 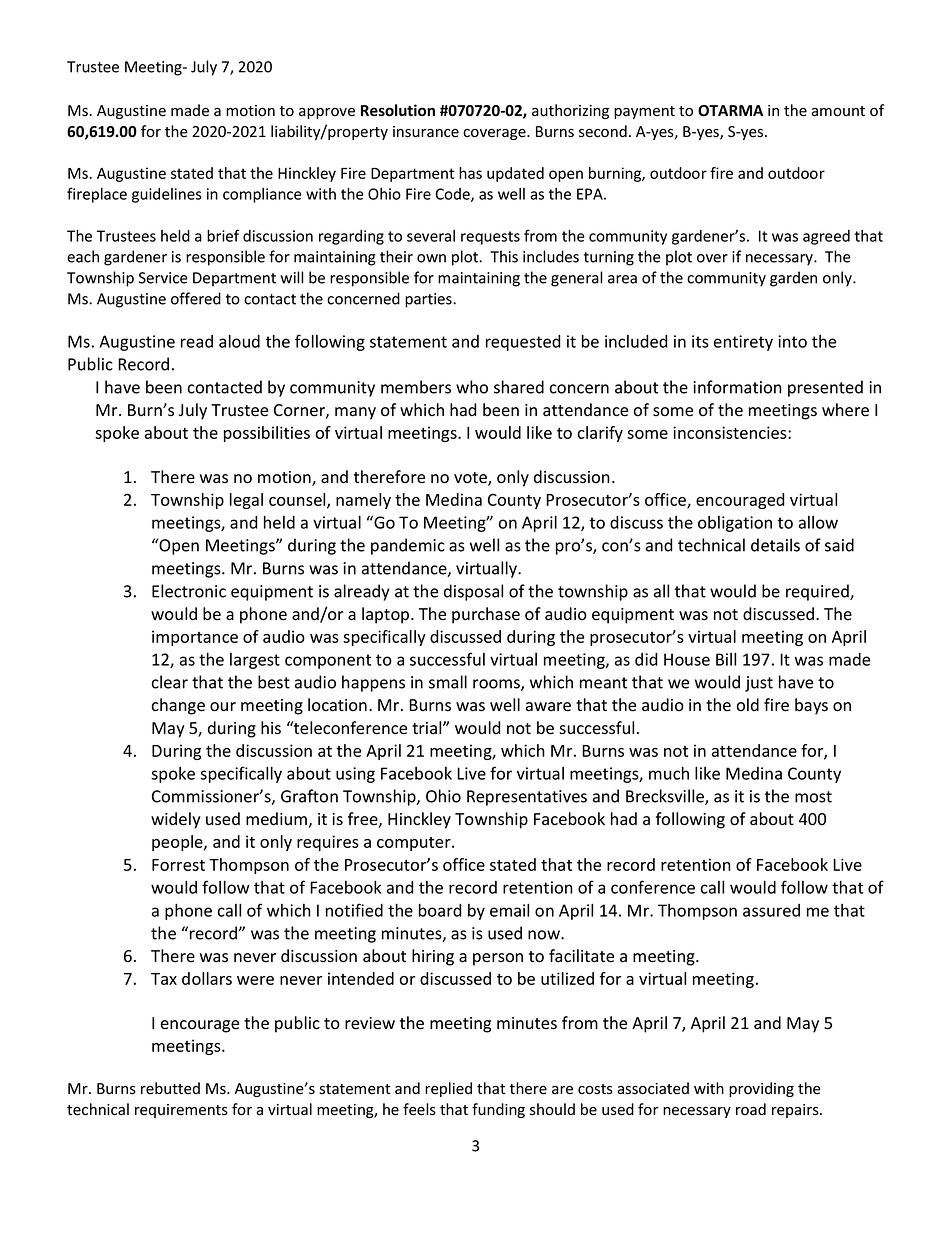 I want to click on required, so click(x=818, y=592).
